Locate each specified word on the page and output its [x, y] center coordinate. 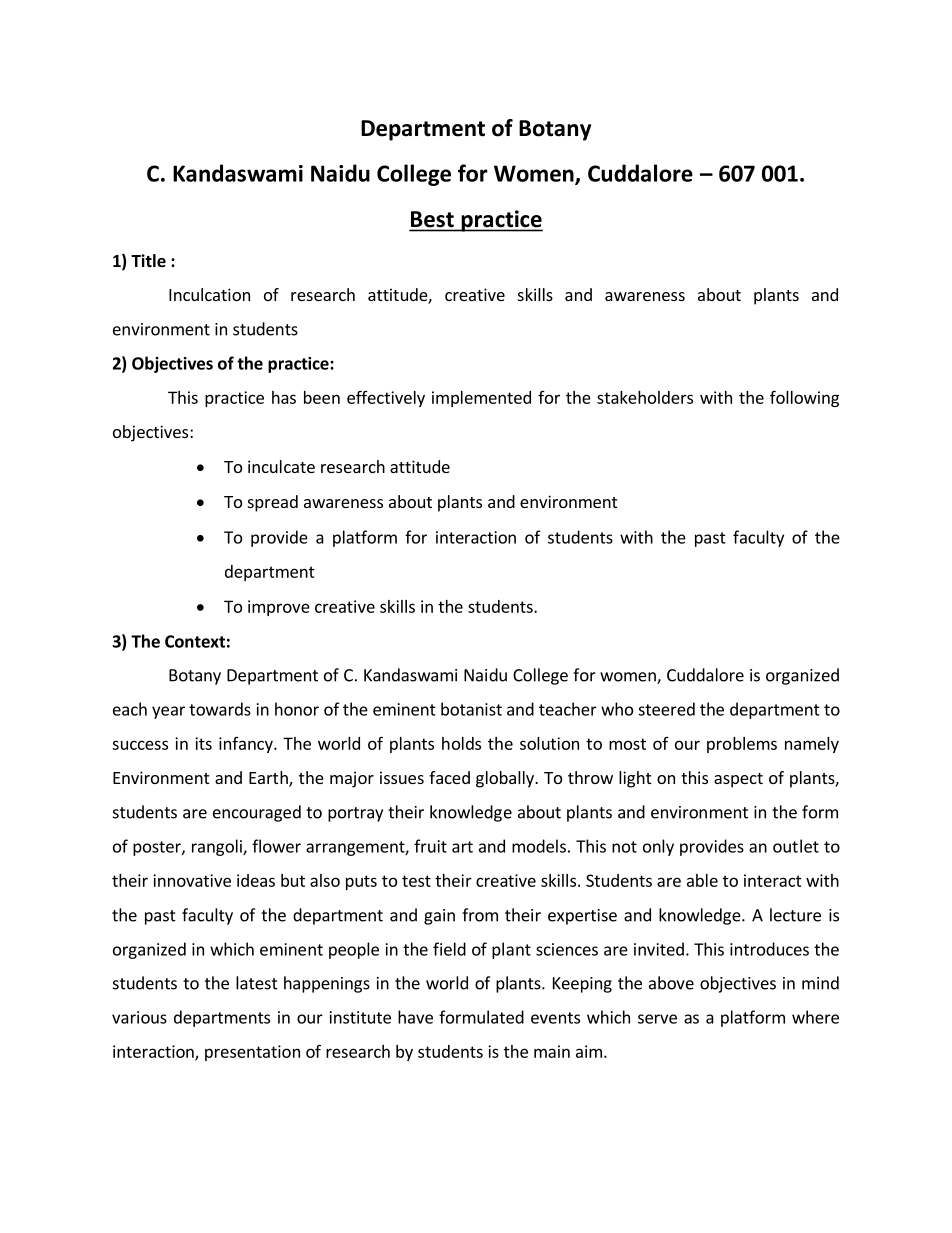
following [804, 398]
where [815, 1017]
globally [506, 779]
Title [148, 261]
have [415, 1017]
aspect [738, 780]
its [203, 743]
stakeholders [645, 397]
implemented [481, 399]
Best [433, 220]
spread [273, 503]
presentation [252, 1053]
